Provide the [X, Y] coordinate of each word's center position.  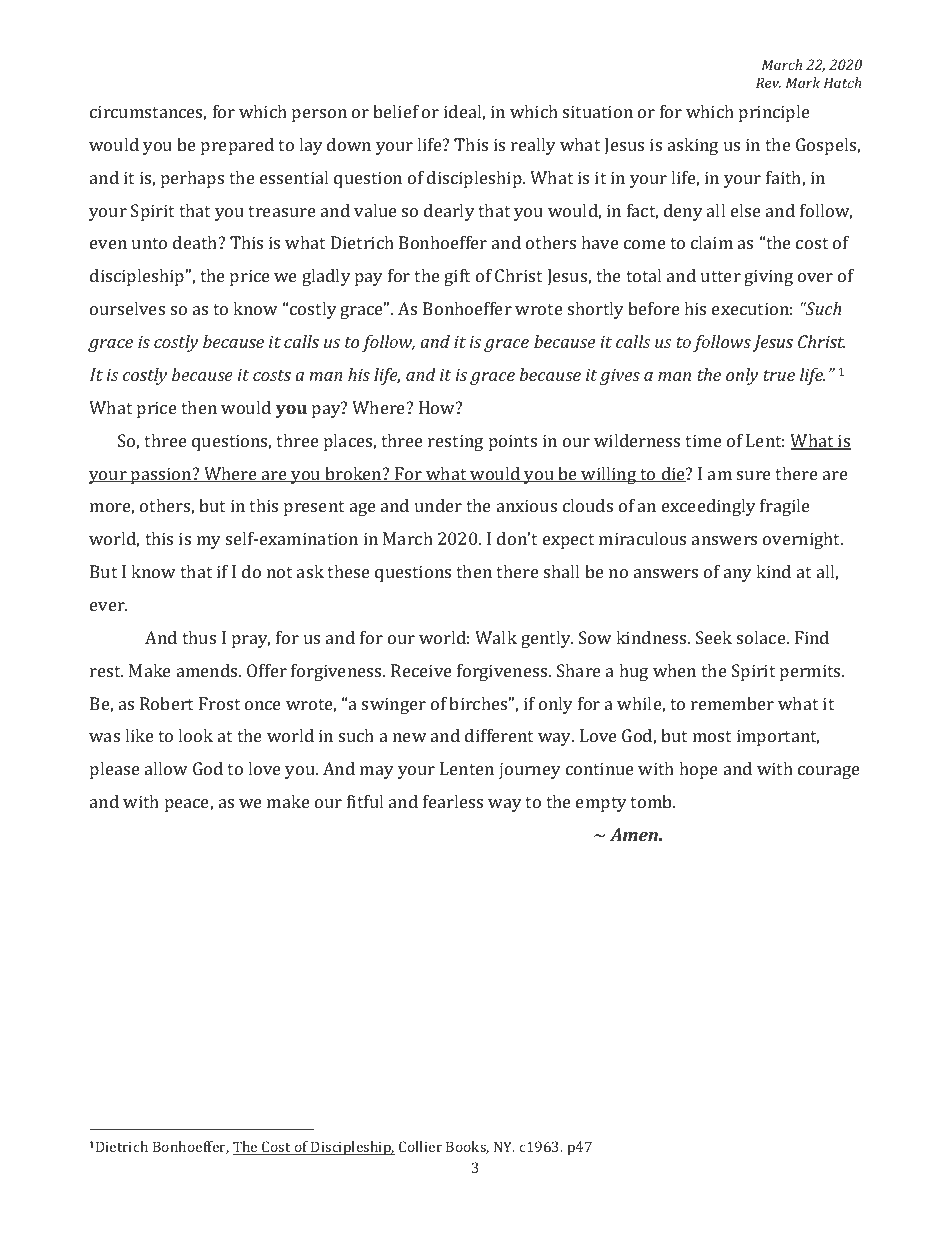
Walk [496, 637]
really [533, 146]
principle [774, 113]
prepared [237, 146]
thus [199, 637]
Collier [420, 1146]
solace [762, 637]
